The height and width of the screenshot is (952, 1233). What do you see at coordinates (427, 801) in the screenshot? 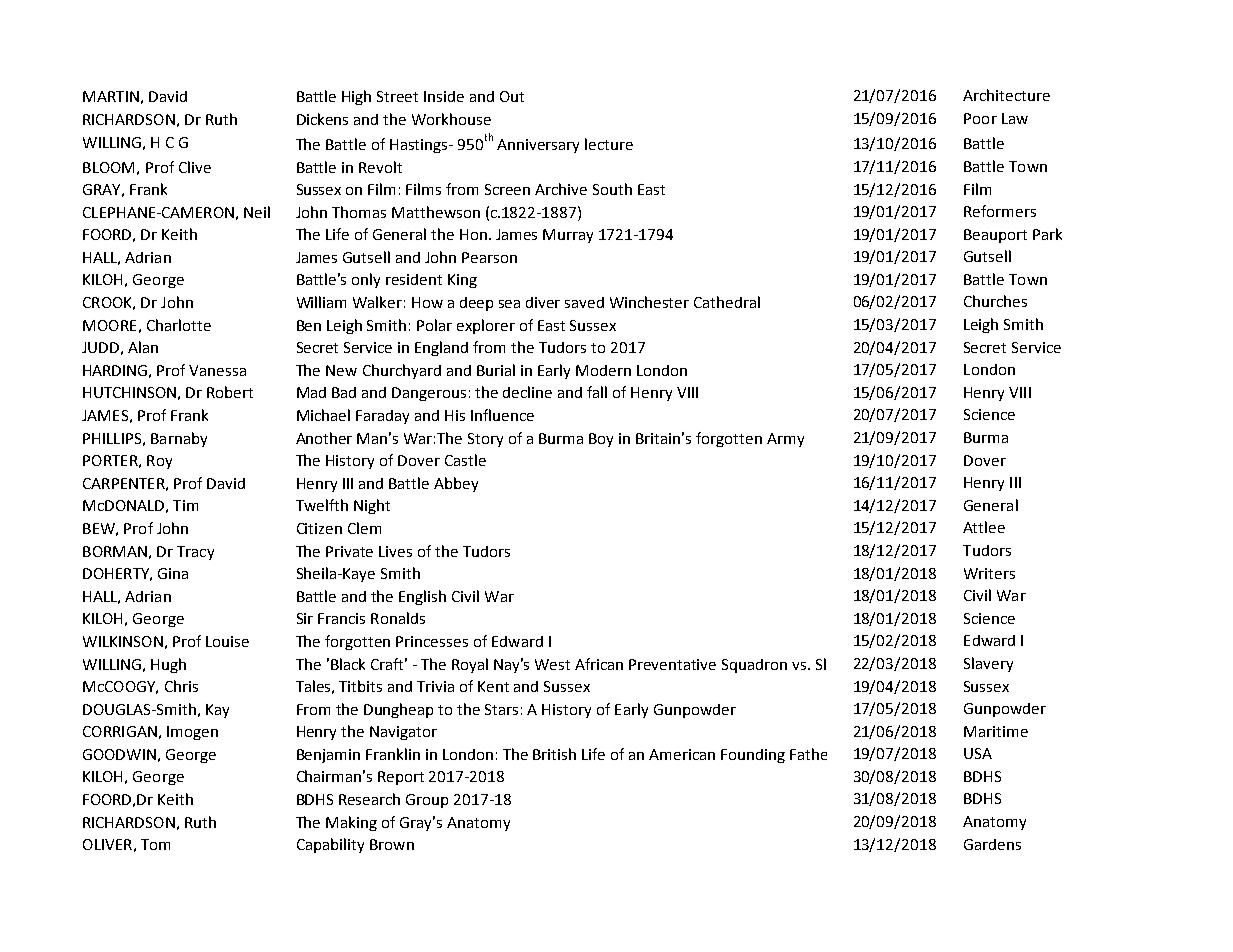
I see `Group` at bounding box center [427, 801].
